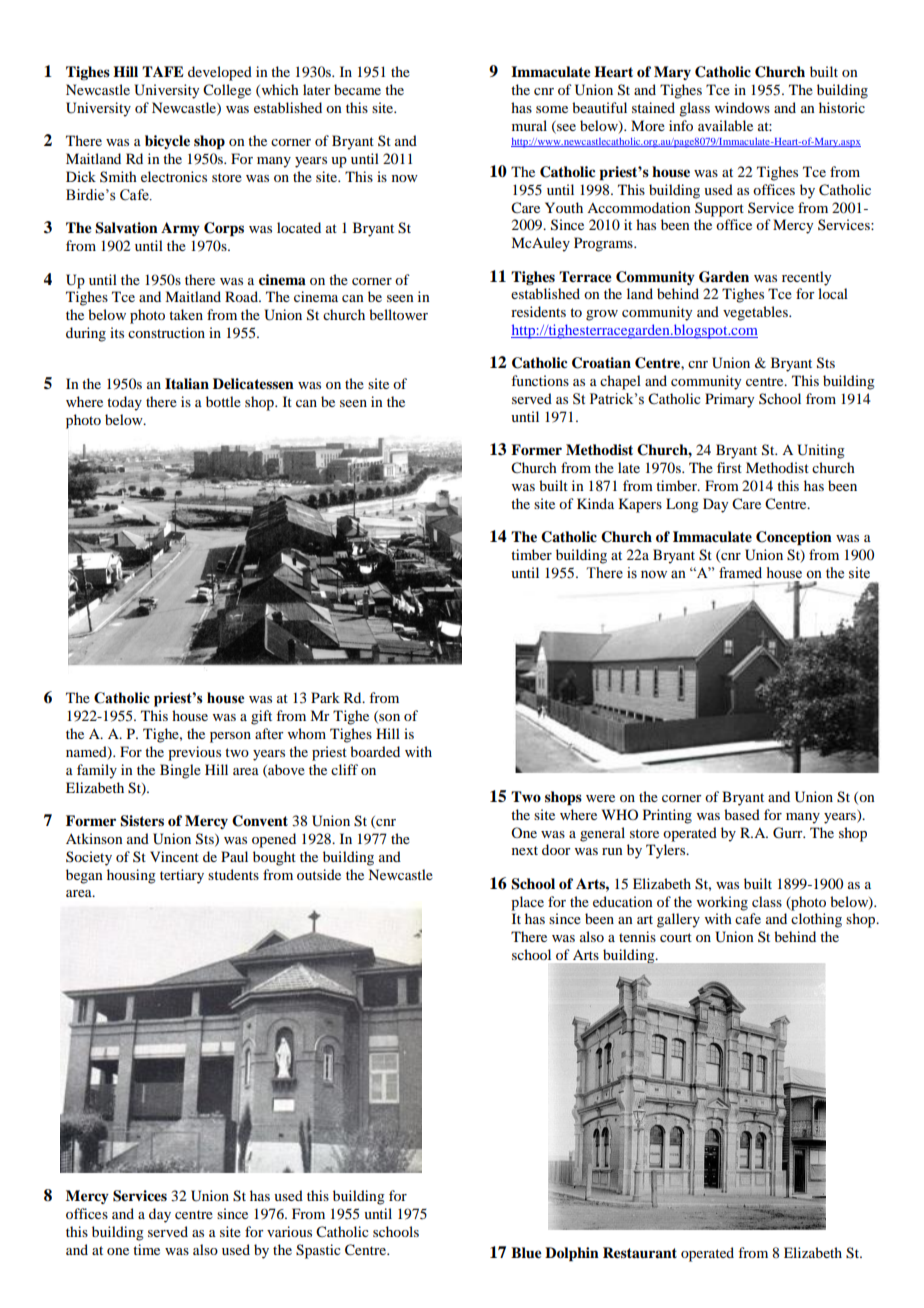 Image resolution: width=924 pixels, height=1308 pixels. Describe the element at coordinates (729, 467) in the screenshot. I see `first` at that location.
